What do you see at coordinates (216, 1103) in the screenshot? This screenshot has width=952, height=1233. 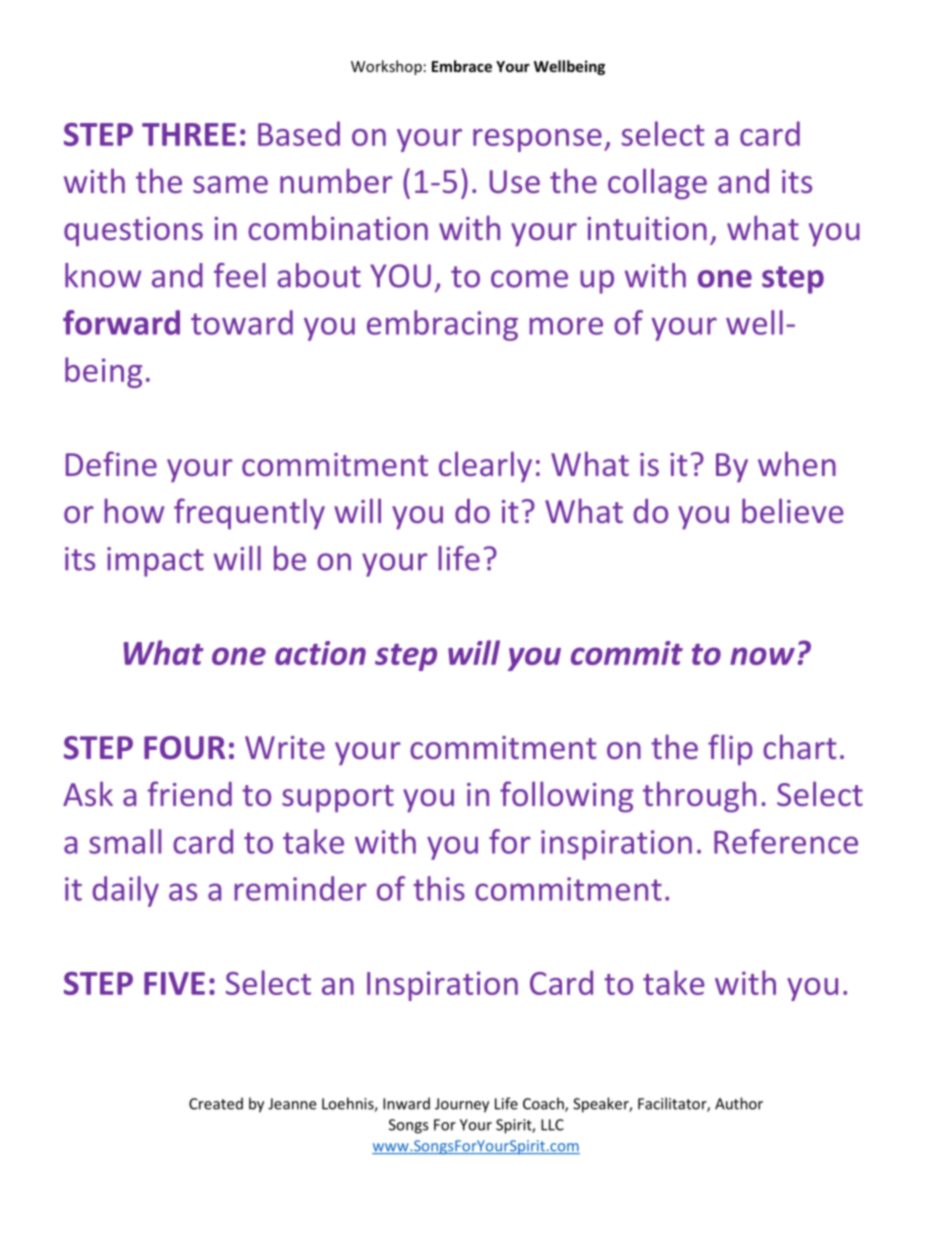 I see `Created` at bounding box center [216, 1103].
